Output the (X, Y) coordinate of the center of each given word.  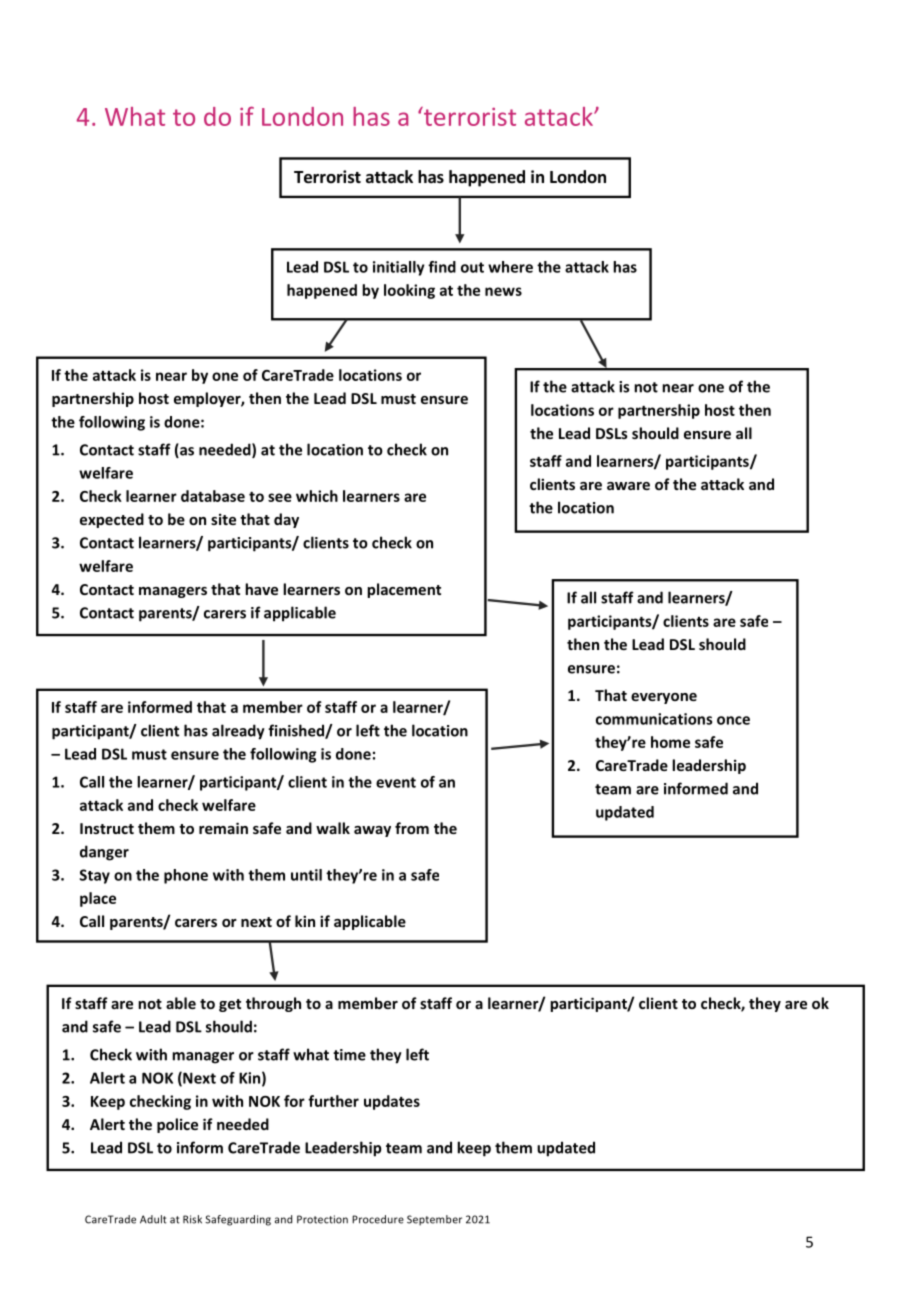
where (510, 267)
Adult (153, 1219)
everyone (664, 698)
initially (399, 268)
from (412, 828)
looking (409, 291)
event (396, 782)
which (317, 496)
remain (223, 828)
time (349, 1055)
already (238, 732)
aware (628, 486)
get (230, 1005)
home (670, 742)
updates (392, 1102)
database (213, 496)
